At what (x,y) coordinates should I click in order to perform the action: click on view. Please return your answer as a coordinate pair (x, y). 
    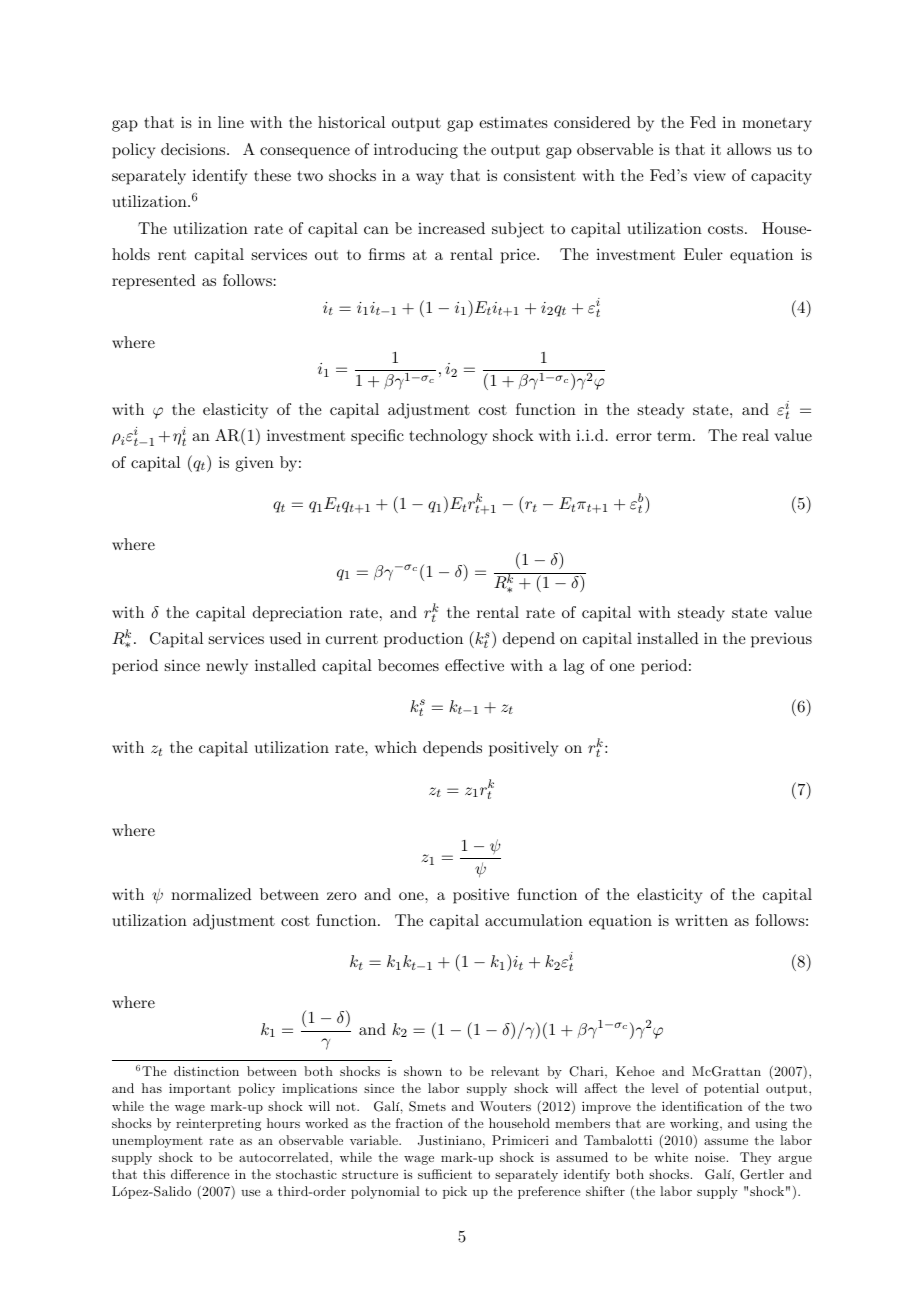
    Looking at the image, I should click on (709, 175).
